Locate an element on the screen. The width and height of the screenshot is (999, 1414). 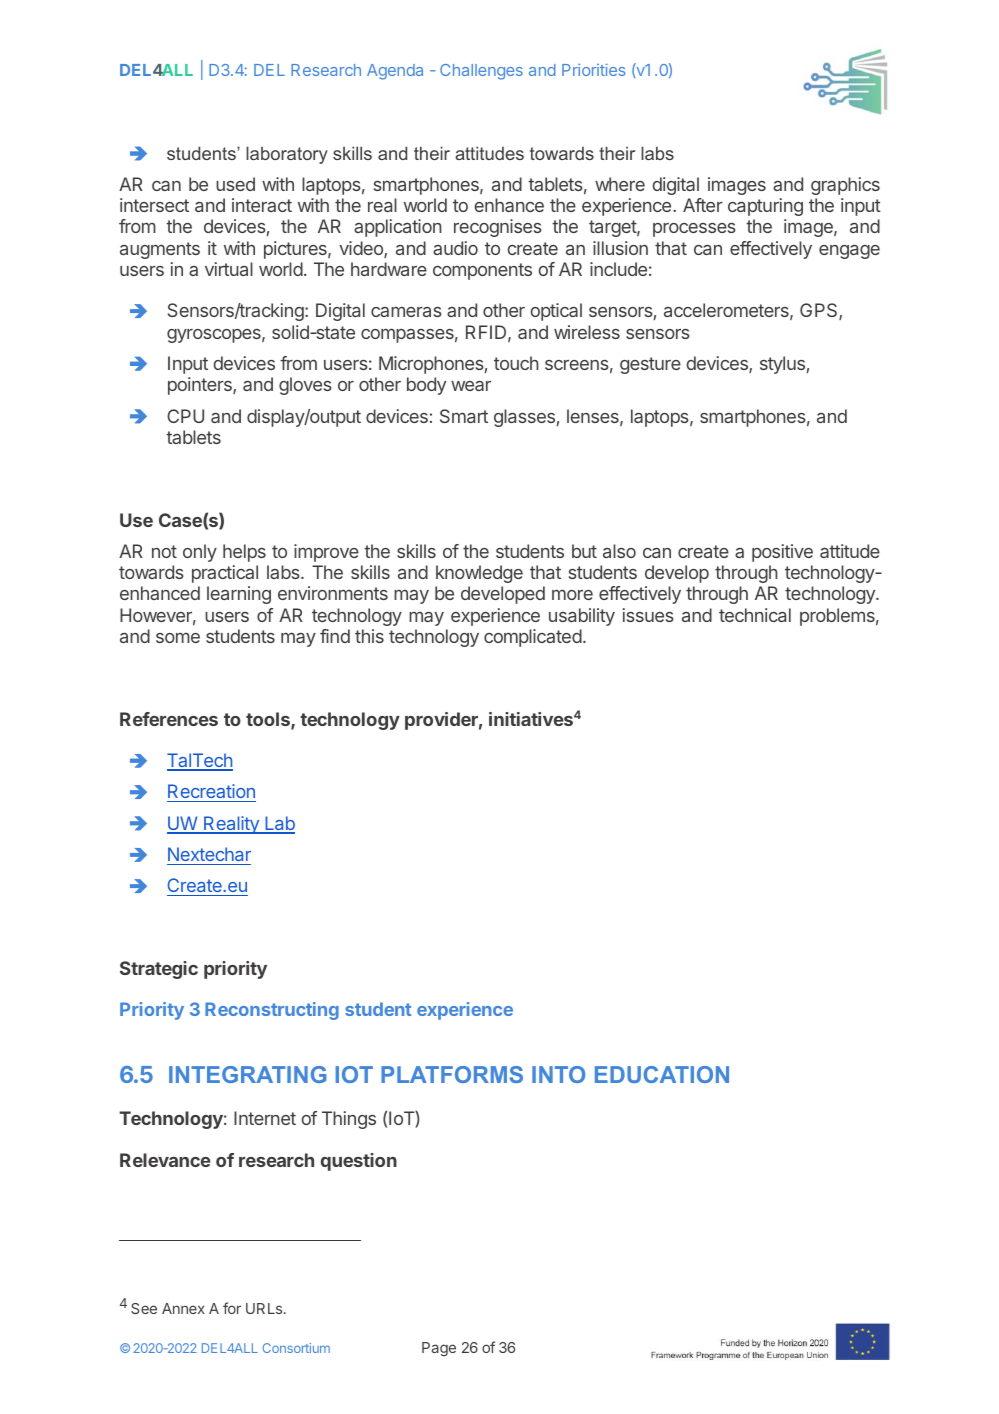
Annex is located at coordinates (183, 1308).
